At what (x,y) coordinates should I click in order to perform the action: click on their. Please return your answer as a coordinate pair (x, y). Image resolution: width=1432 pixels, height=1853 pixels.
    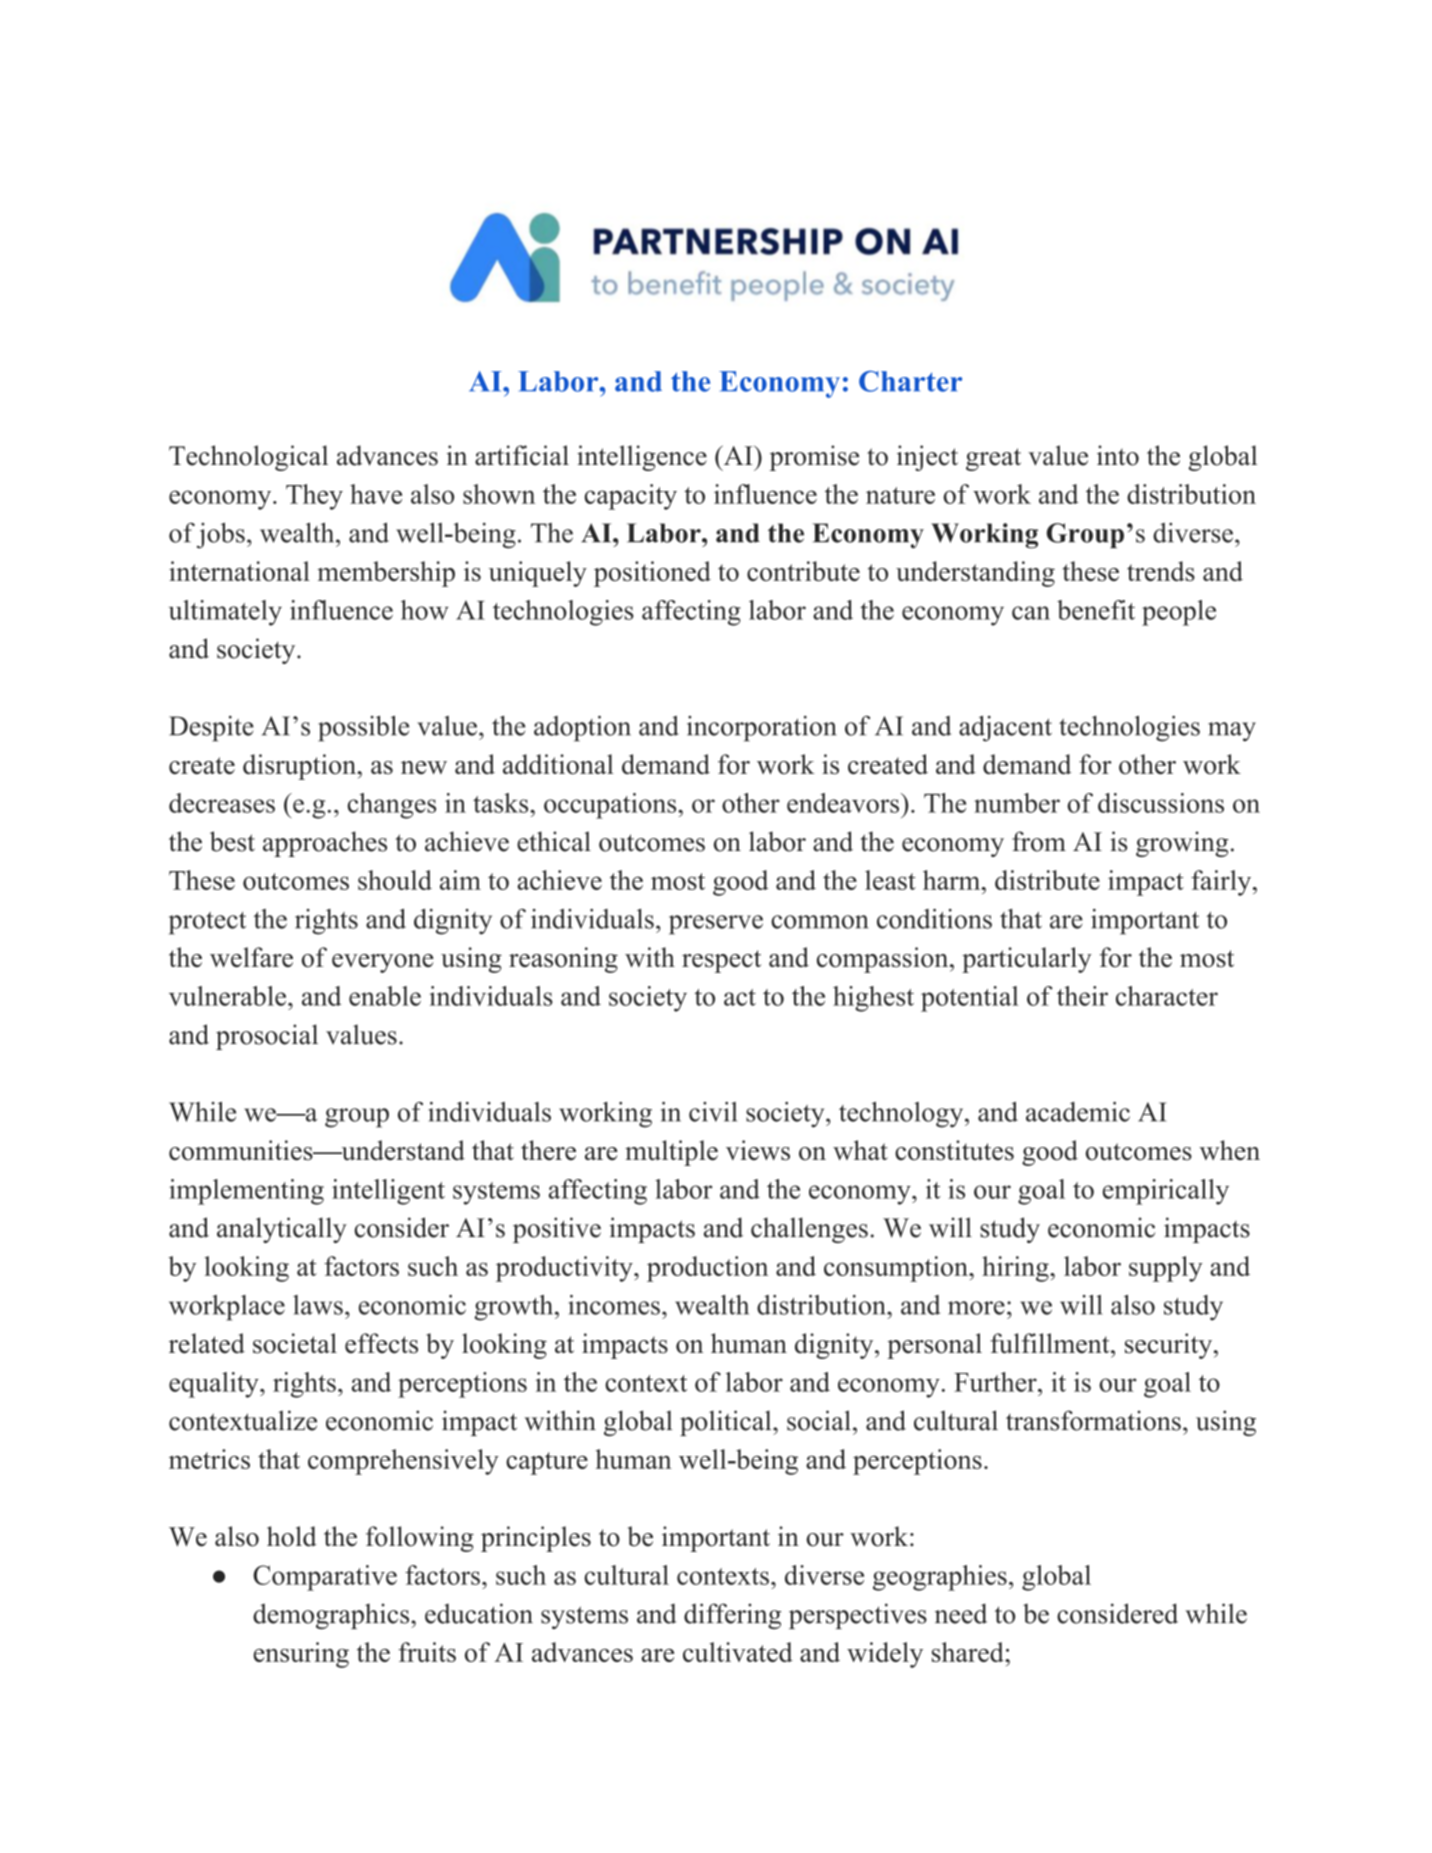
    Looking at the image, I should click on (1082, 996).
